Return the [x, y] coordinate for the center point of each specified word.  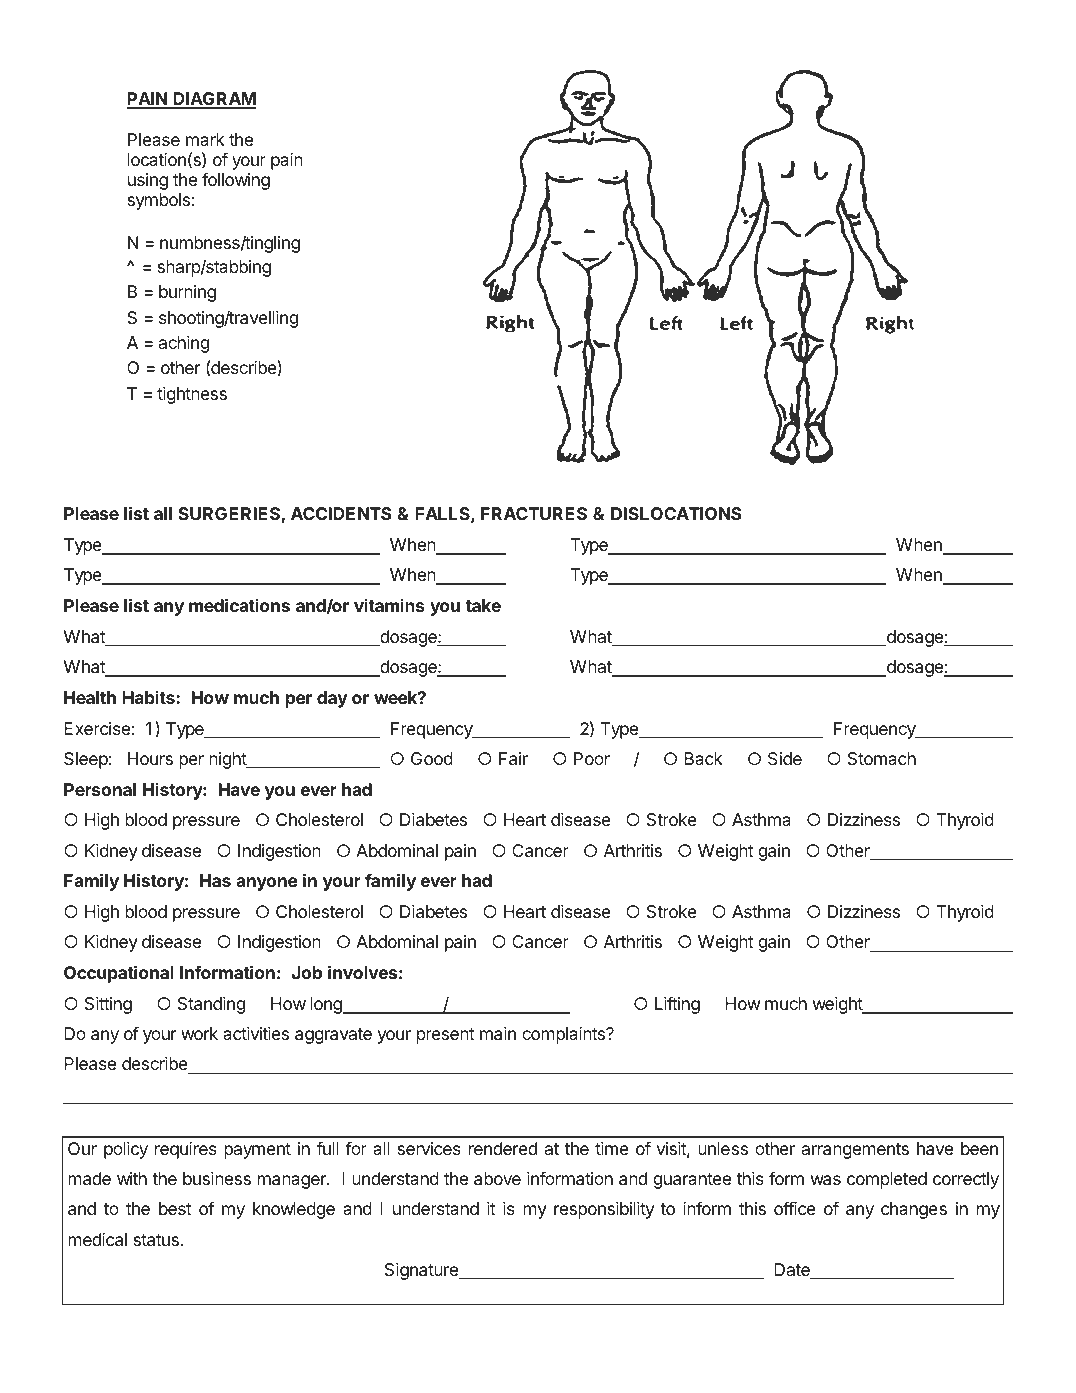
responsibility [604, 1210]
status [156, 1240]
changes [914, 1210]
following [236, 181]
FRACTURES [534, 513]
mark [205, 139]
